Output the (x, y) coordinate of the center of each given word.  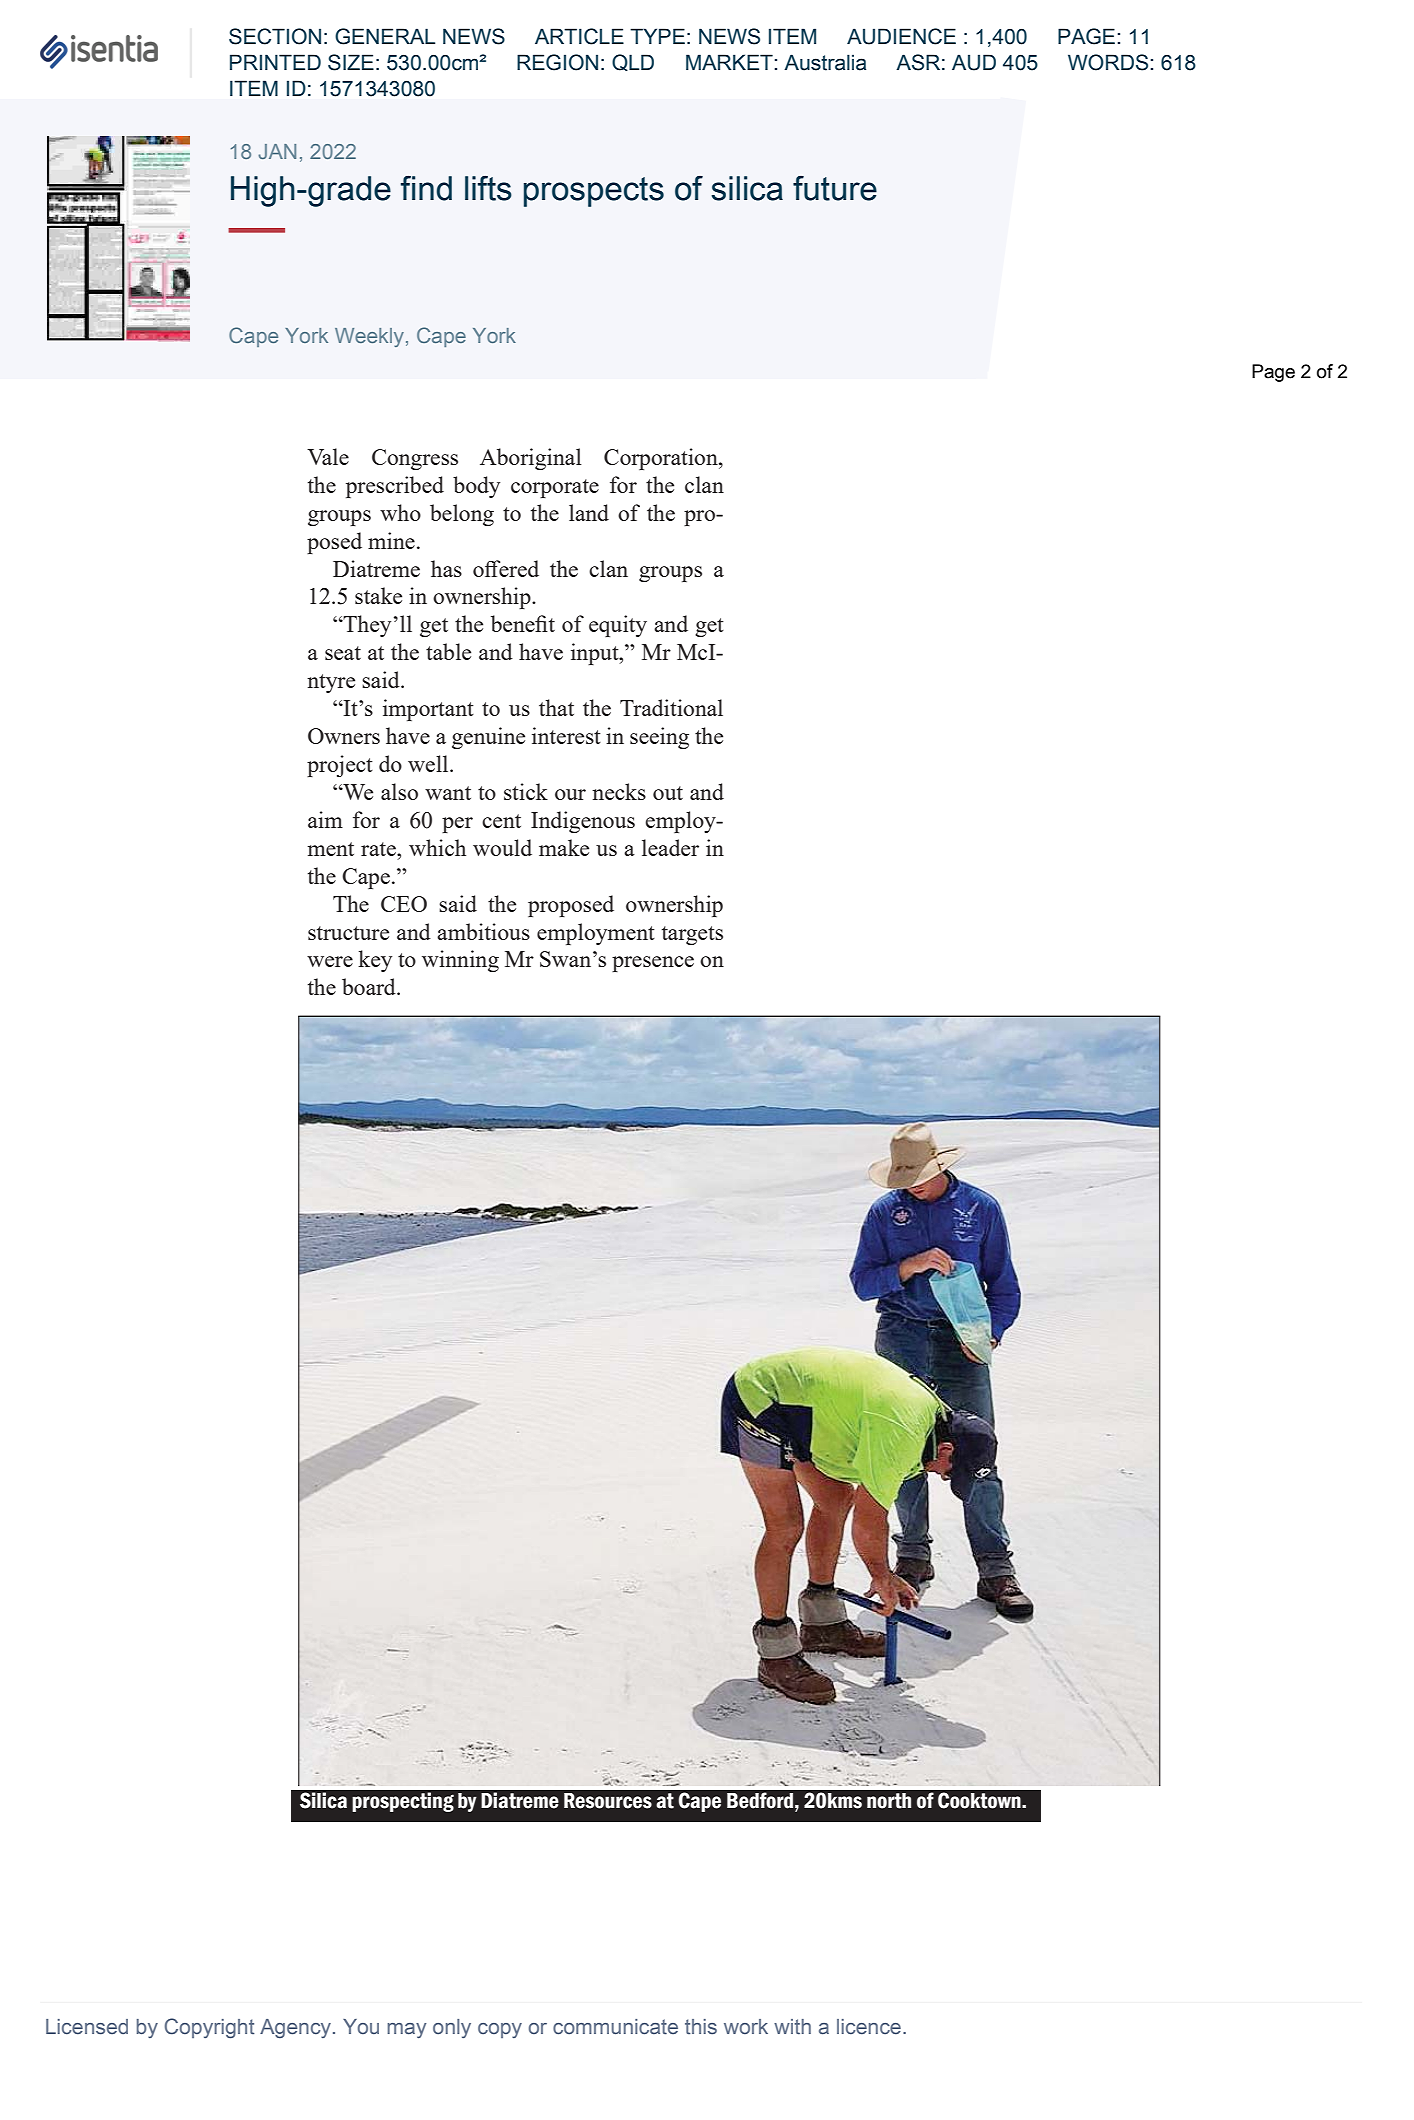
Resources (608, 1801)
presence (653, 964)
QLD (633, 62)
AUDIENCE (901, 36)
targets (692, 935)
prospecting (403, 1802)
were (330, 961)
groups (339, 518)
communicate (615, 2027)
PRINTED (275, 62)
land (589, 512)
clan (704, 484)
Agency (297, 2028)
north (889, 1801)
